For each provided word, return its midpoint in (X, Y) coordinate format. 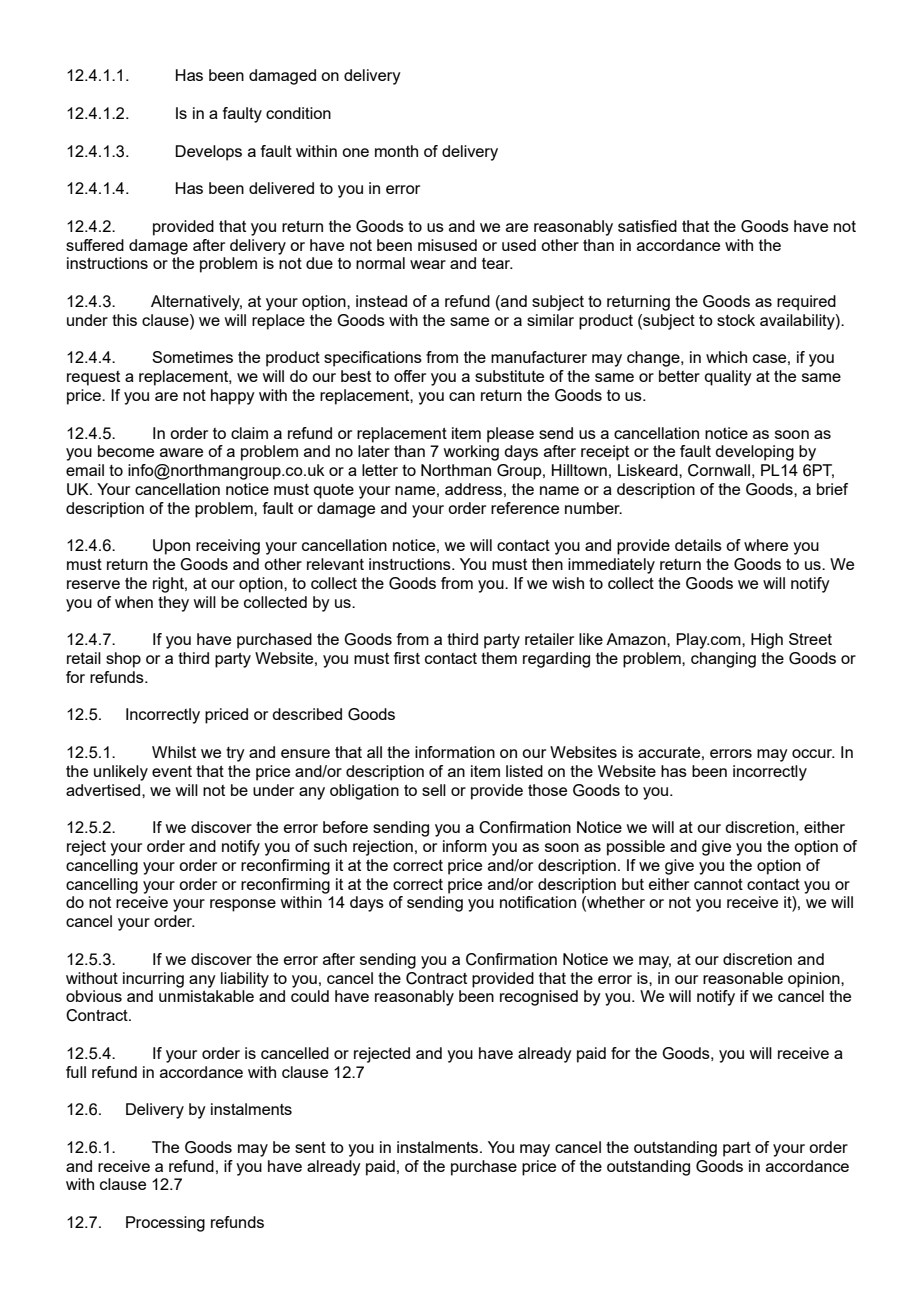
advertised (104, 790)
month (396, 151)
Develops (208, 153)
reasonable (743, 978)
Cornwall (719, 470)
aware (181, 452)
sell (434, 790)
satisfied (647, 226)
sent (310, 1147)
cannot (718, 884)
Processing (165, 1224)
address (473, 489)
